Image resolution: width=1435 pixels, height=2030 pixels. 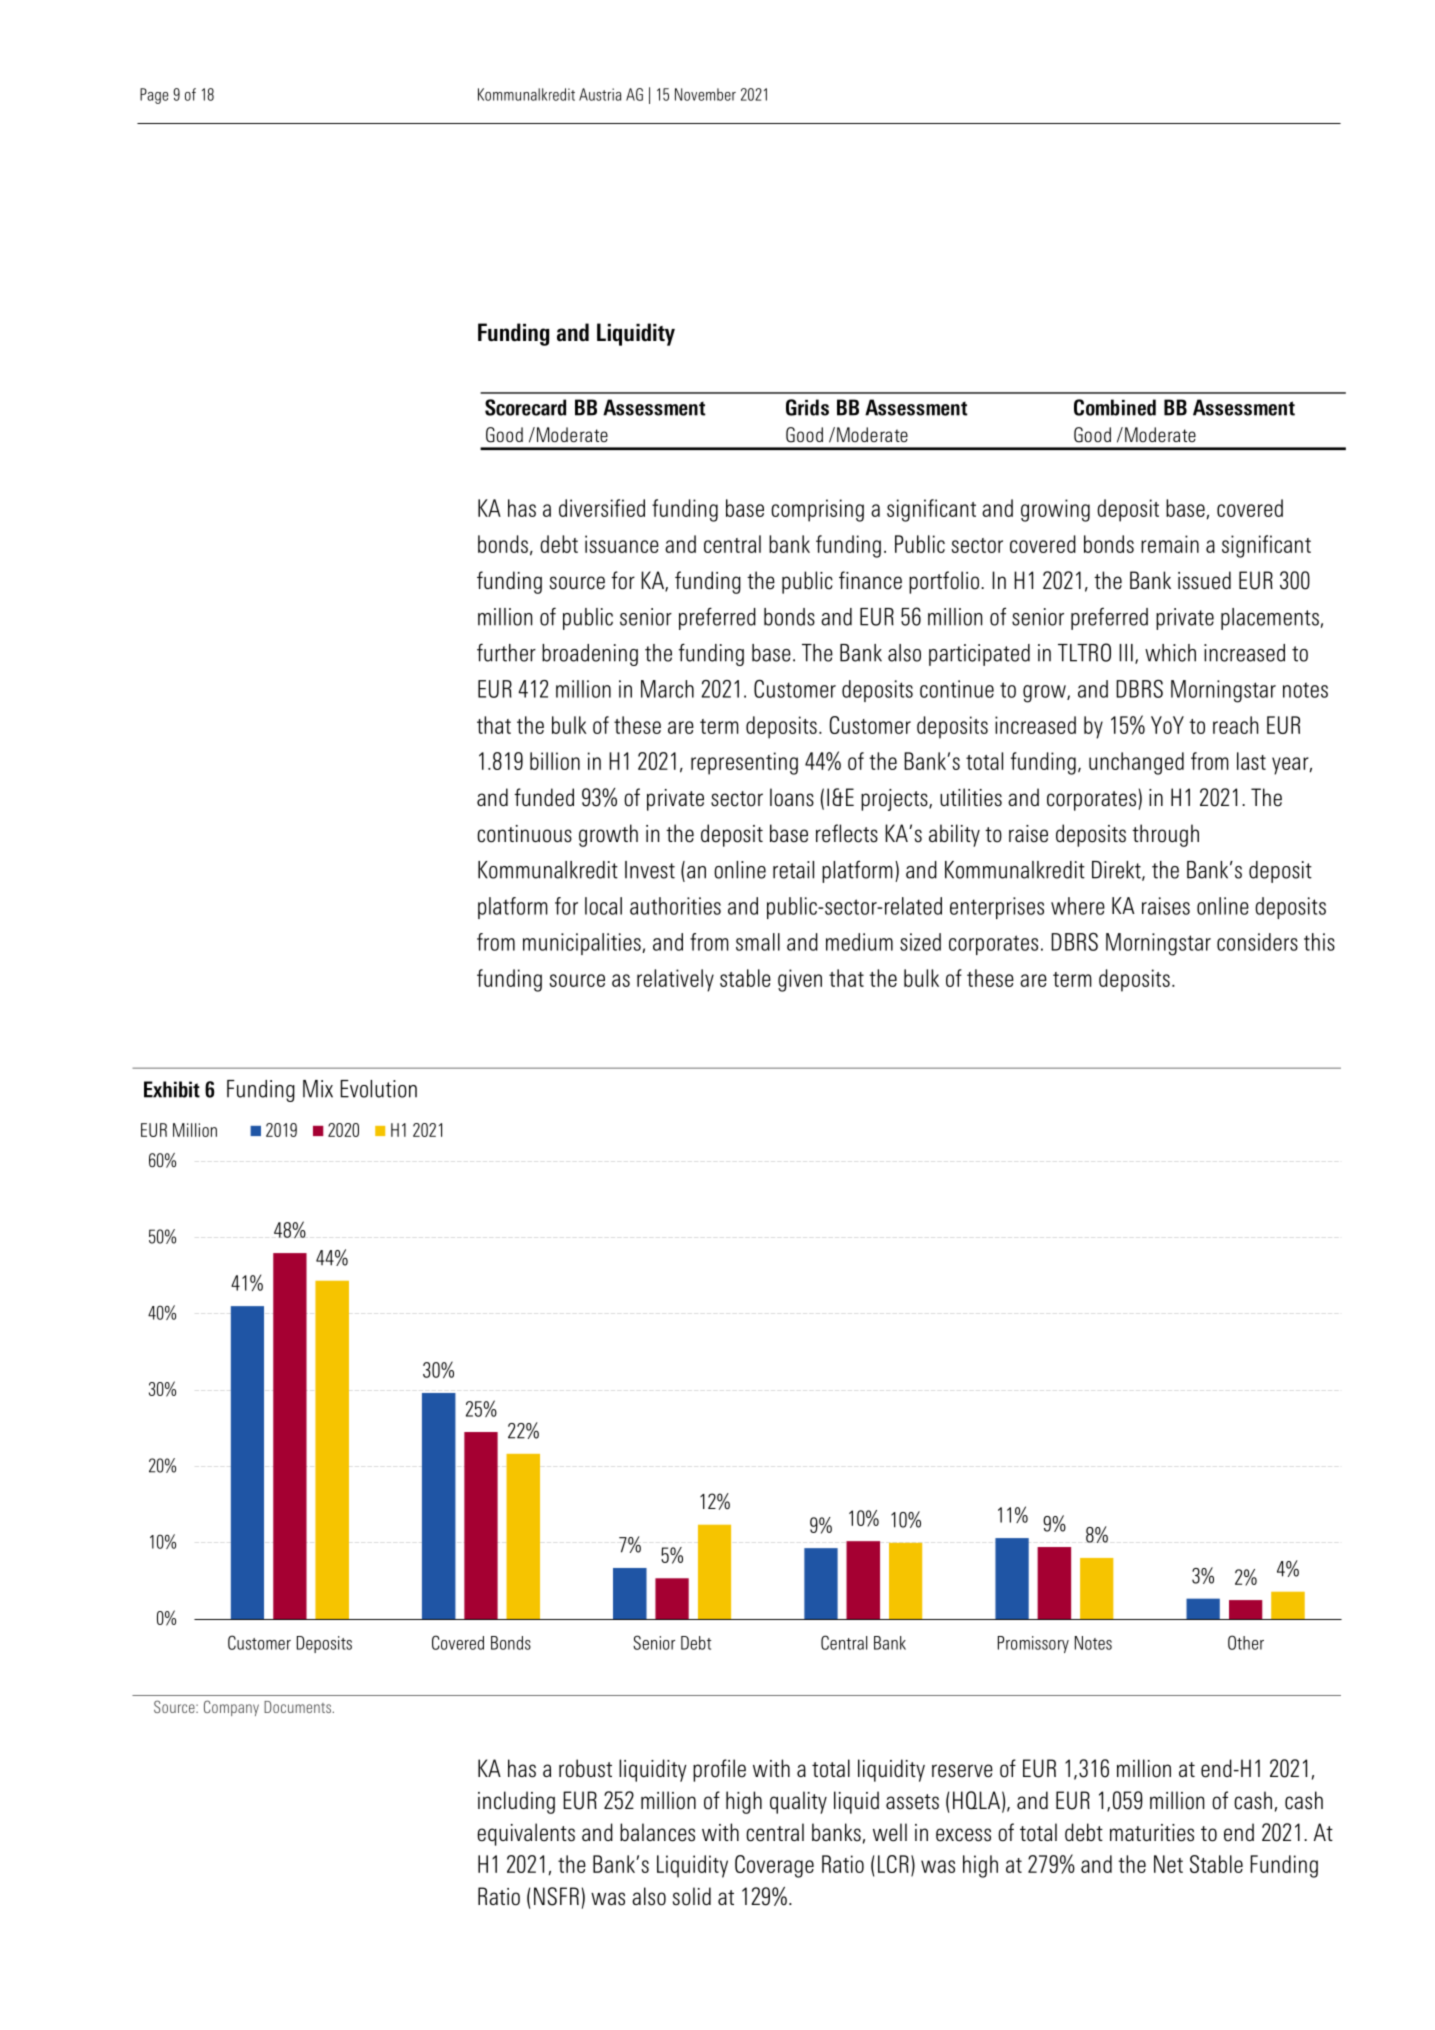 What do you see at coordinates (297, 1707) in the screenshot?
I see `Documents` at bounding box center [297, 1707].
